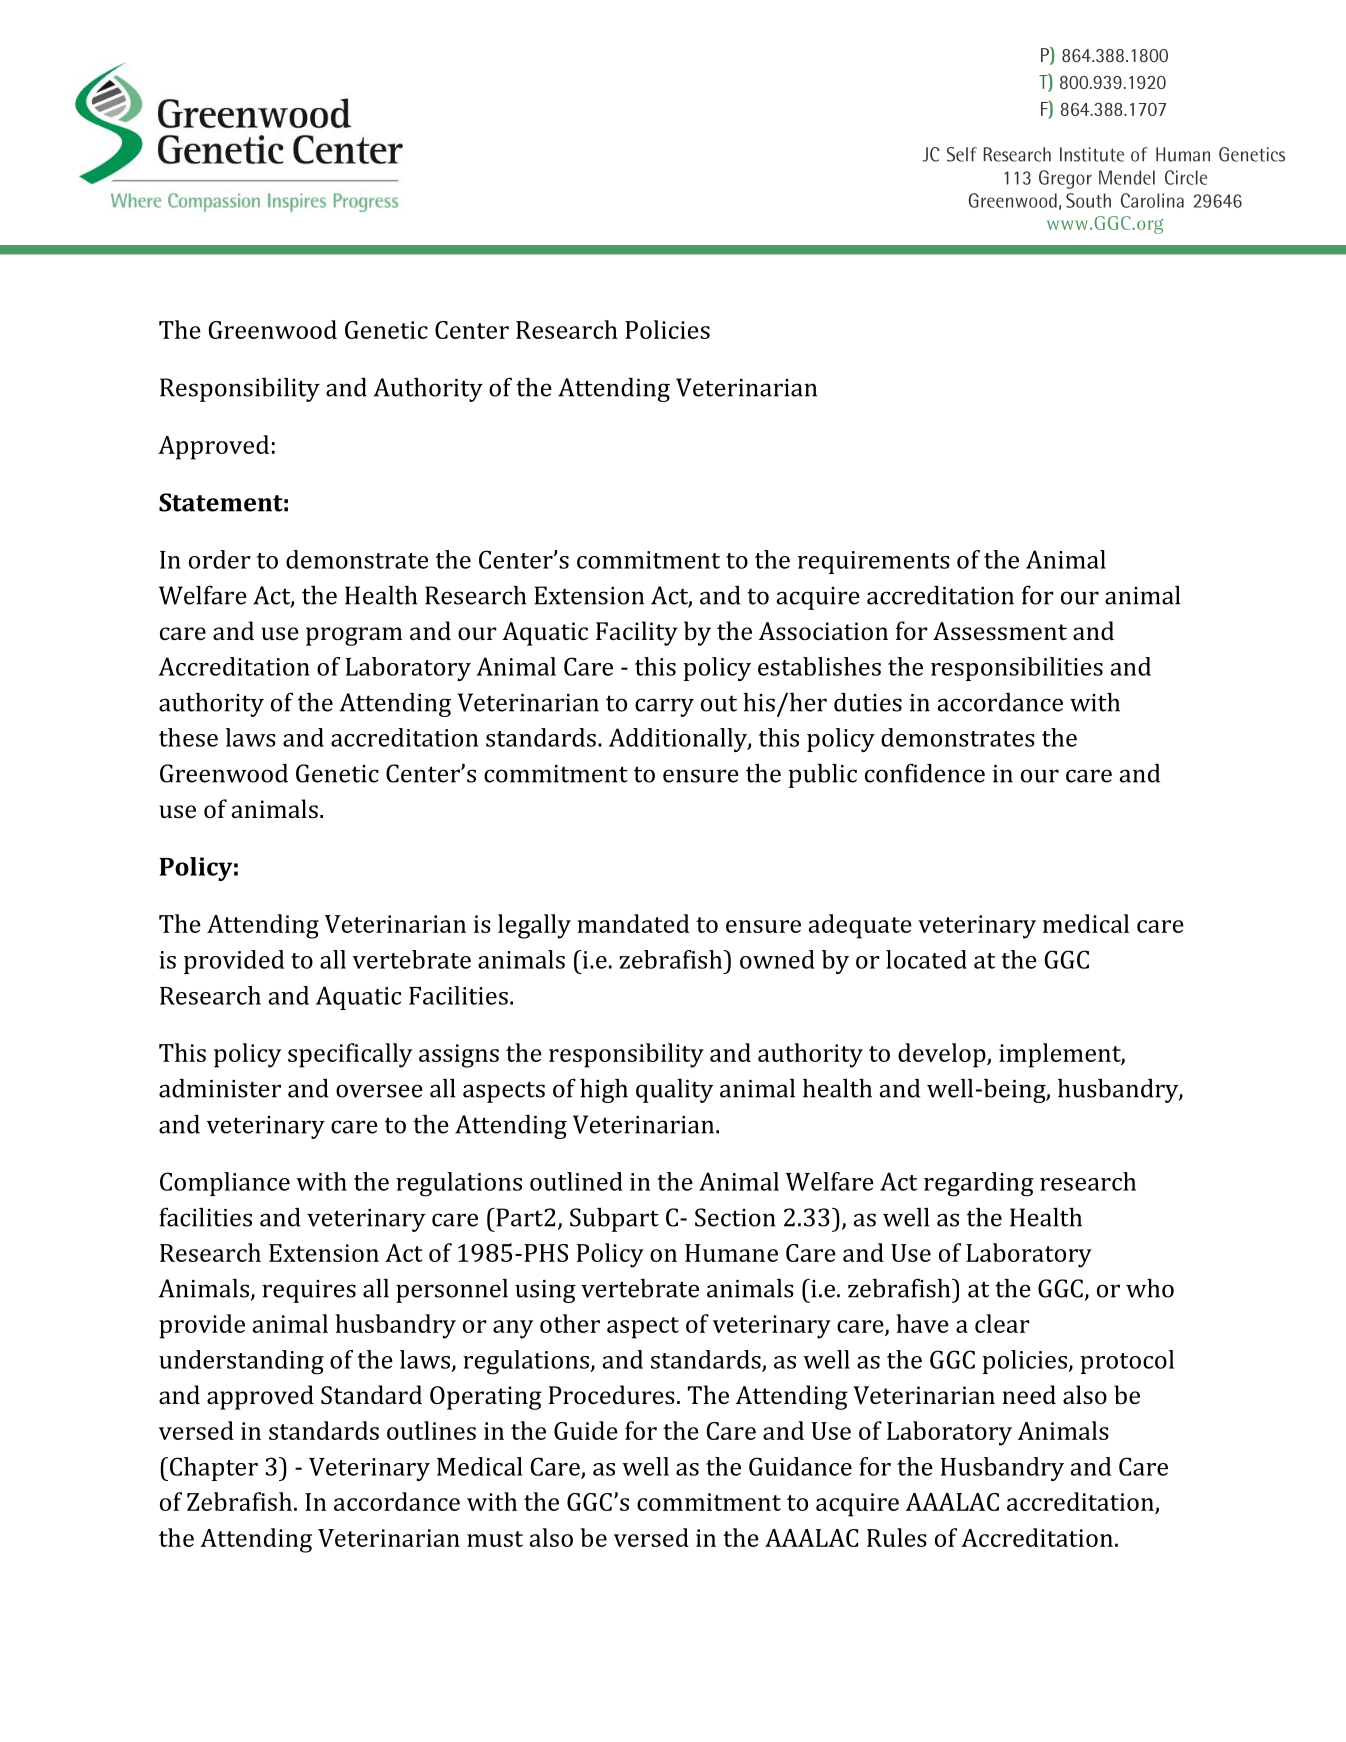  What do you see at coordinates (214, 1469) in the image?
I see `Chapter` at bounding box center [214, 1469].
